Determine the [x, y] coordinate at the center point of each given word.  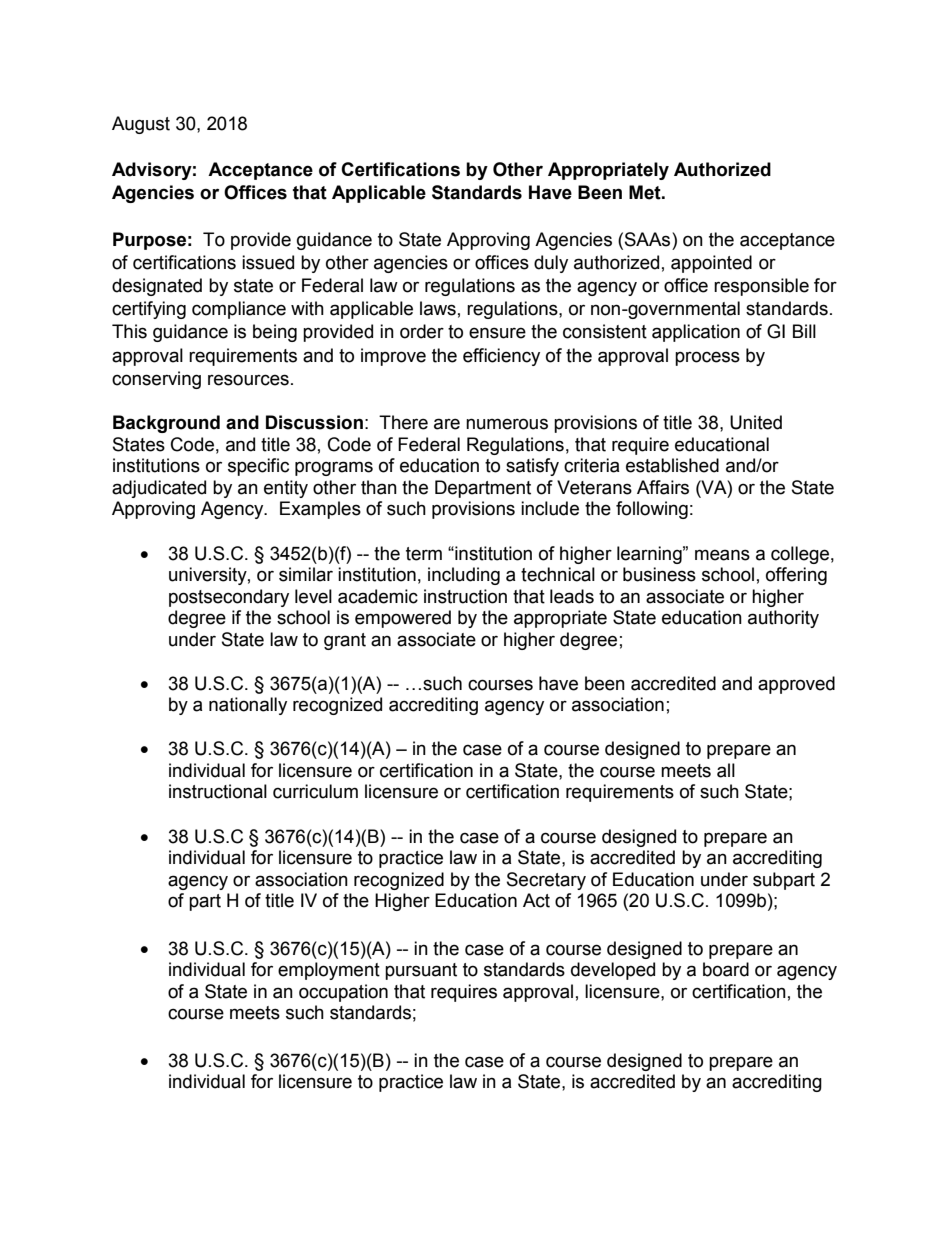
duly [551, 264]
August [141, 125]
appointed [711, 264]
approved [796, 685]
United [756, 422]
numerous [507, 424]
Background [166, 424]
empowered [403, 619]
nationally [248, 706]
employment [329, 971]
